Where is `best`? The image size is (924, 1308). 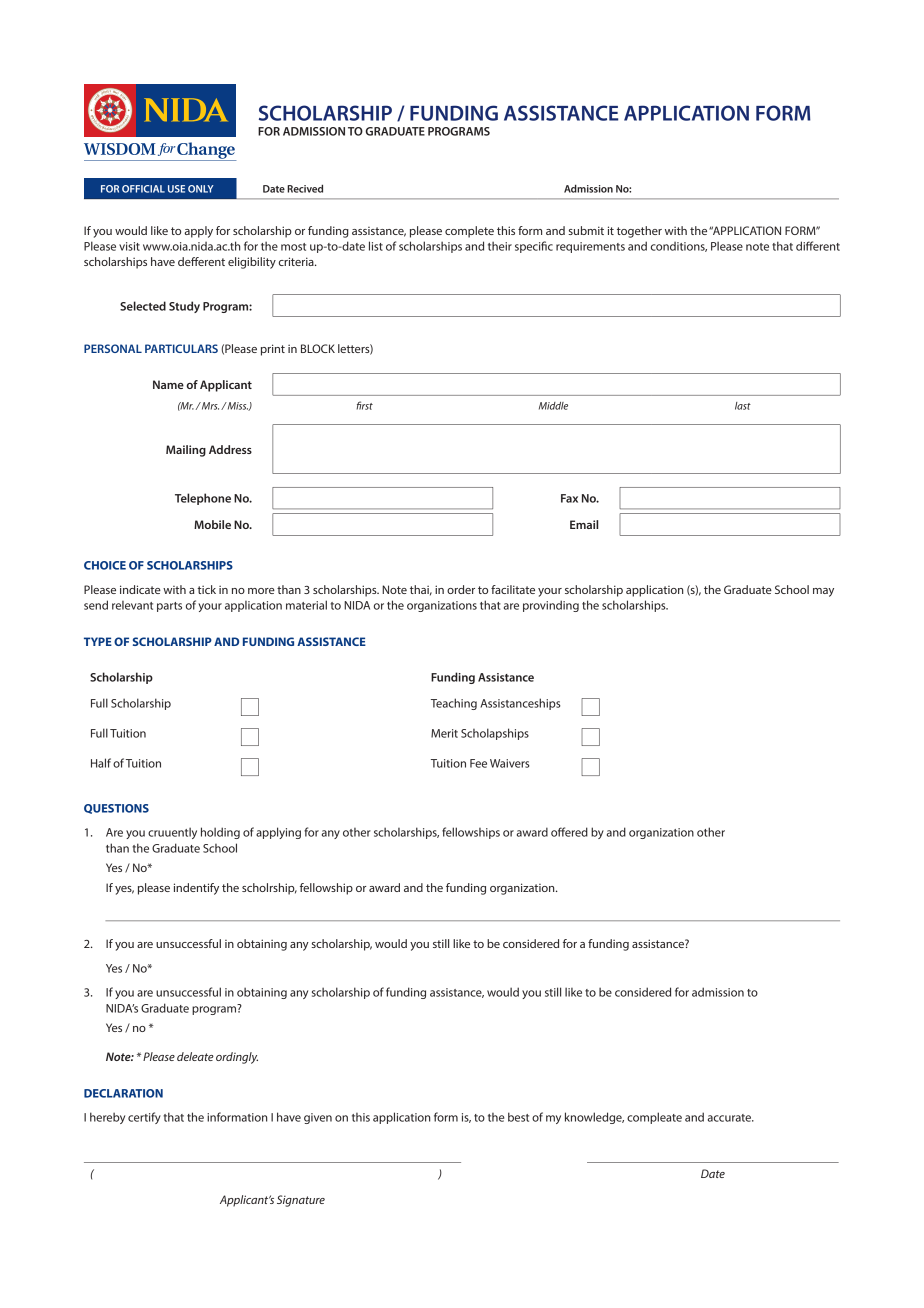 best is located at coordinates (518, 1117).
